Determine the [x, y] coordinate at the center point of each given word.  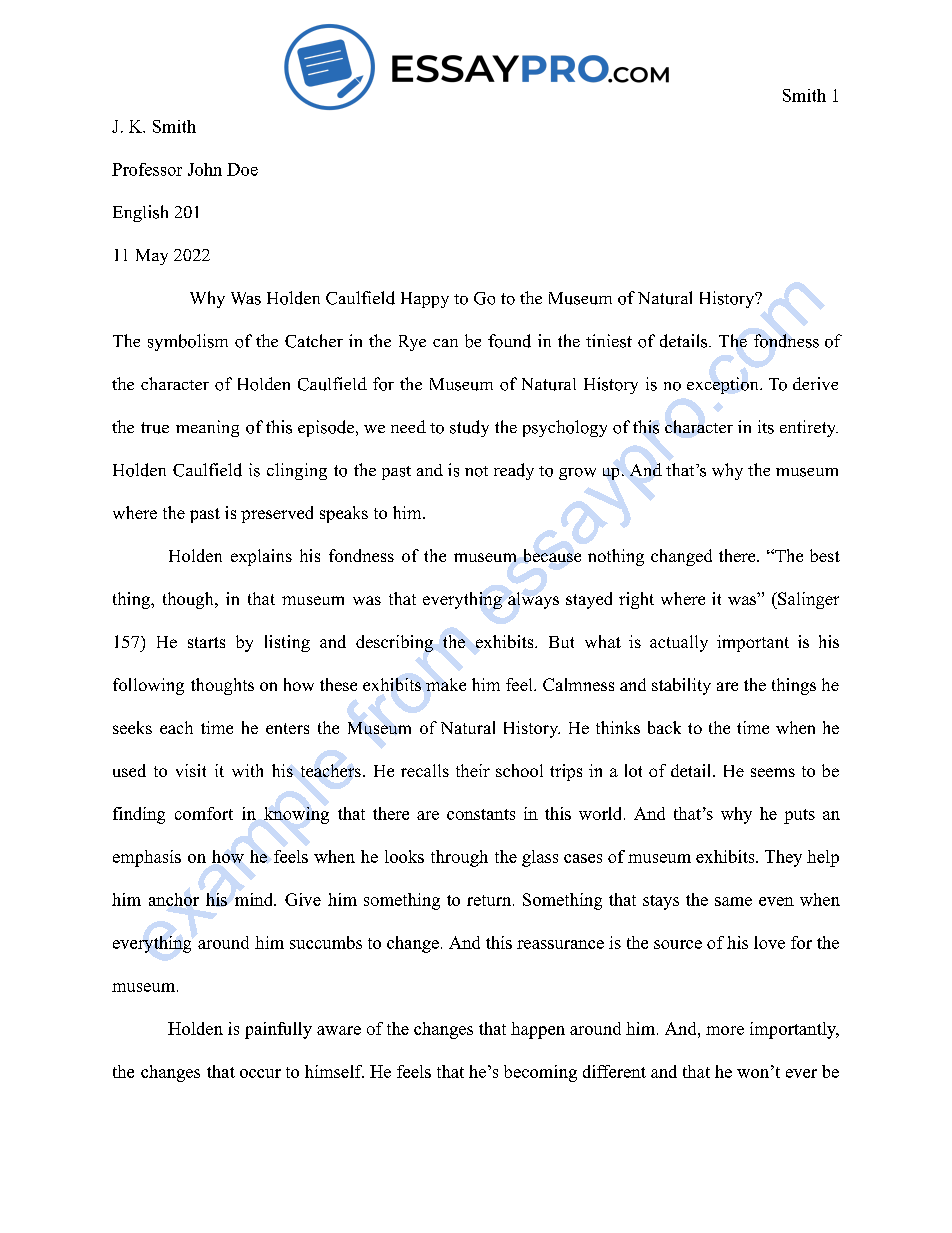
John [205, 169]
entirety [809, 428]
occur [260, 1073]
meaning [207, 428]
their [473, 770]
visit [191, 770]
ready [514, 471]
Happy [425, 300]
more [725, 1030]
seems [773, 772]
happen [538, 1030]
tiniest [609, 341]
